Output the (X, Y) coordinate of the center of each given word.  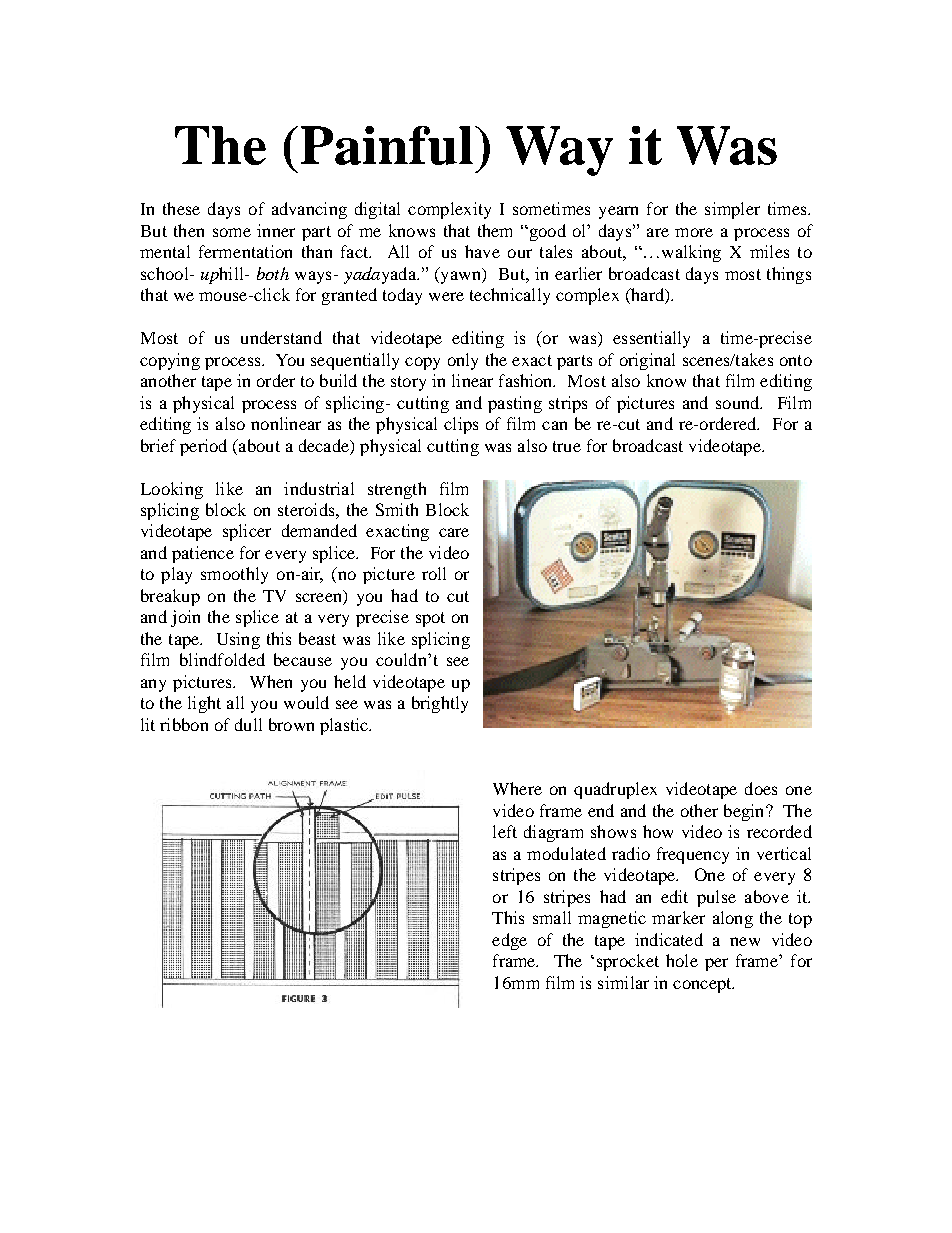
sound (739, 402)
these (181, 208)
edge (509, 941)
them (495, 230)
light (204, 704)
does (761, 788)
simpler (732, 210)
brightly (440, 704)
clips (461, 425)
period (203, 447)
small (552, 917)
